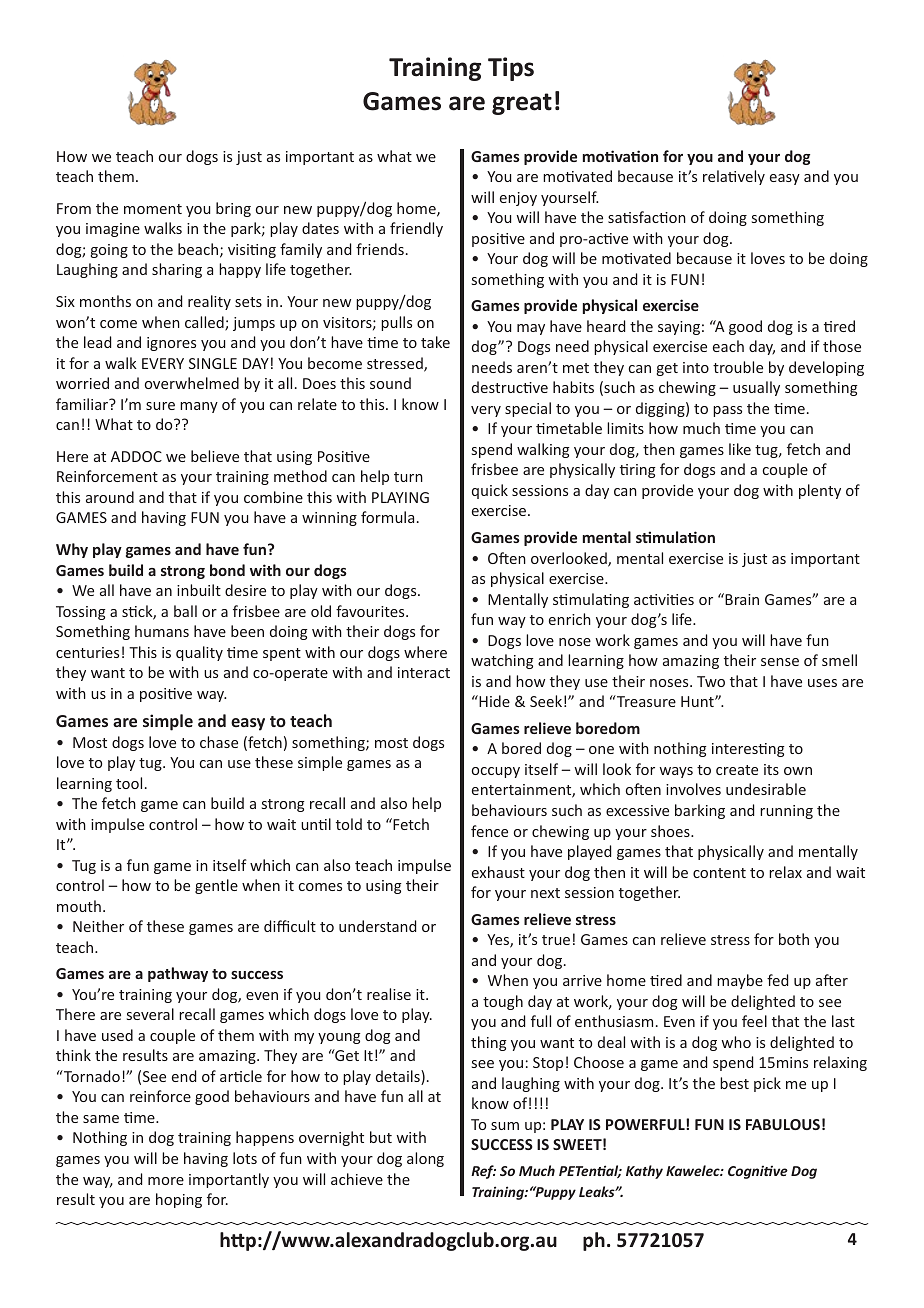 This image has width=924, height=1308. Describe the element at coordinates (522, 104) in the image. I see `great` at that location.
